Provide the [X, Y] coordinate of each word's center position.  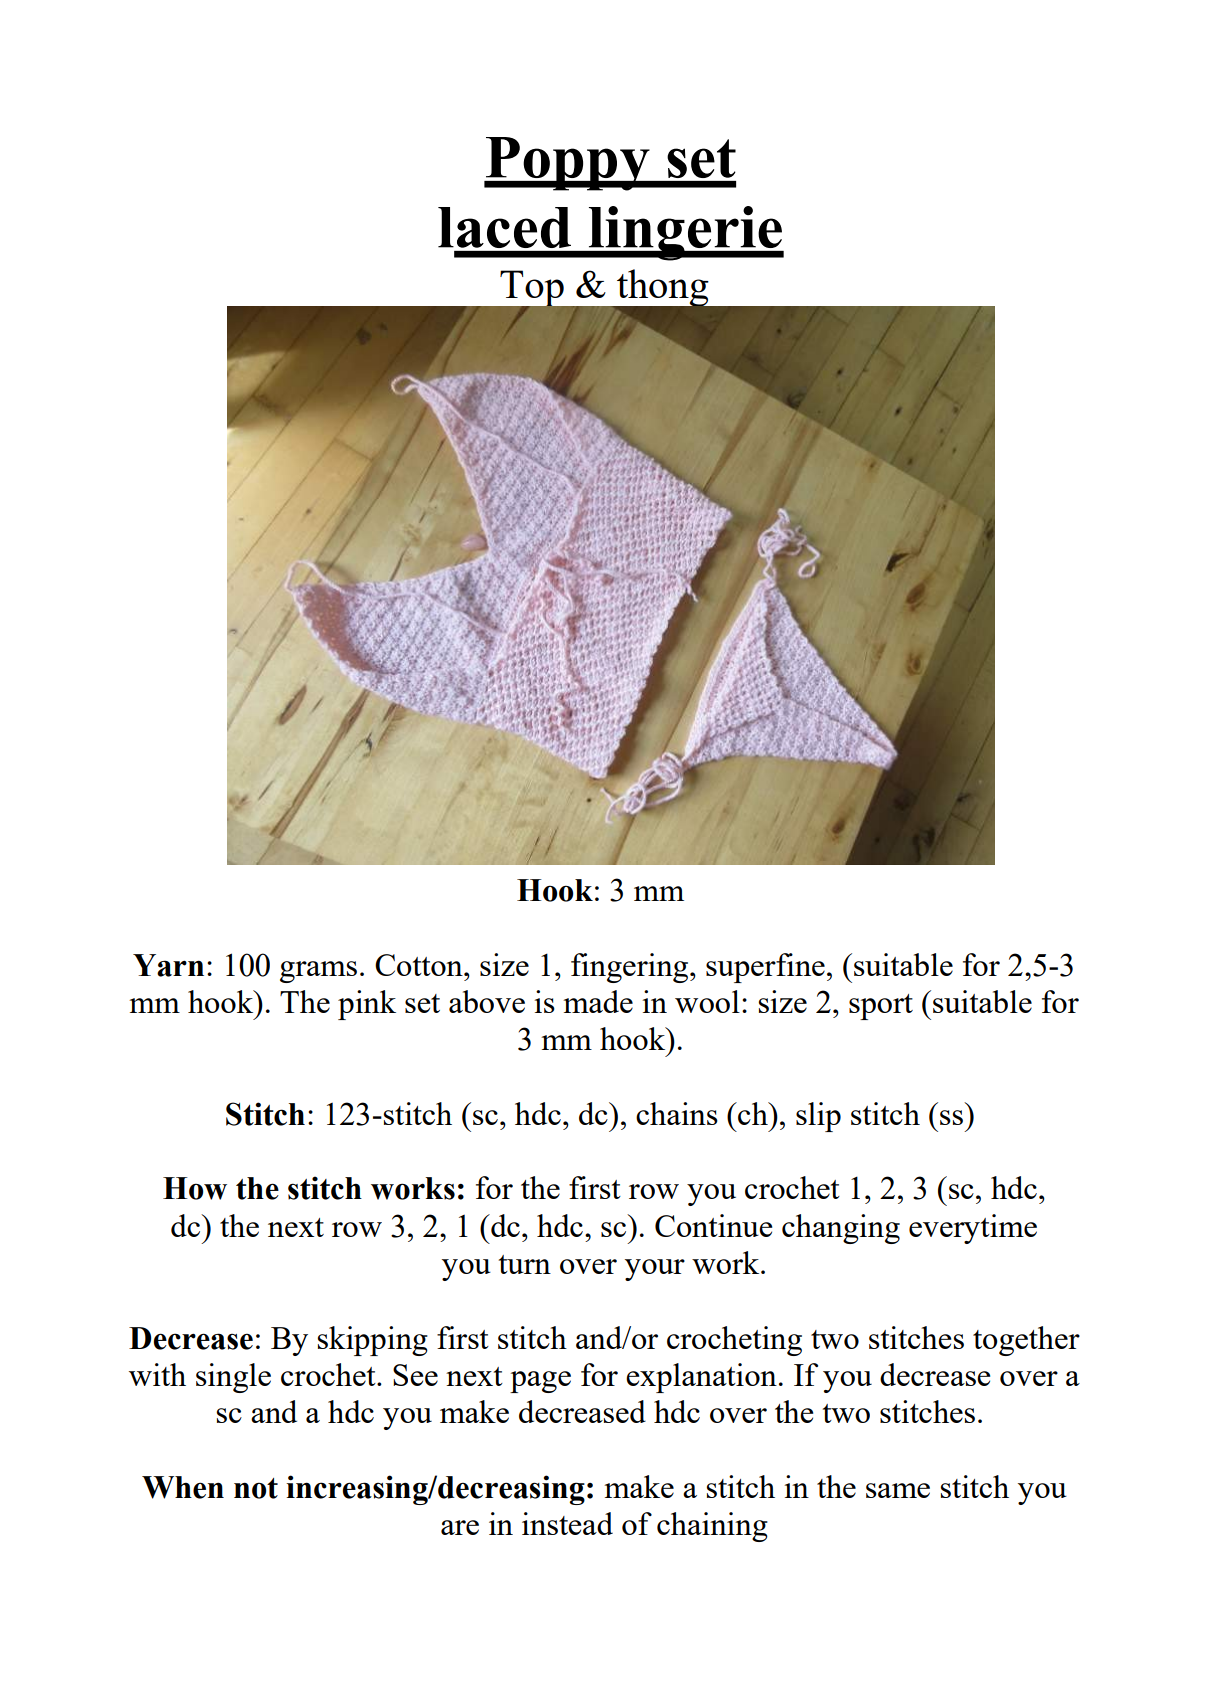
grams [318, 972]
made [598, 1001]
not [256, 1488]
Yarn [168, 965]
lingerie [685, 233]
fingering [631, 968]
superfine [765, 968]
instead [567, 1523]
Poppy [568, 164]
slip [818, 1117]
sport [881, 1007]
